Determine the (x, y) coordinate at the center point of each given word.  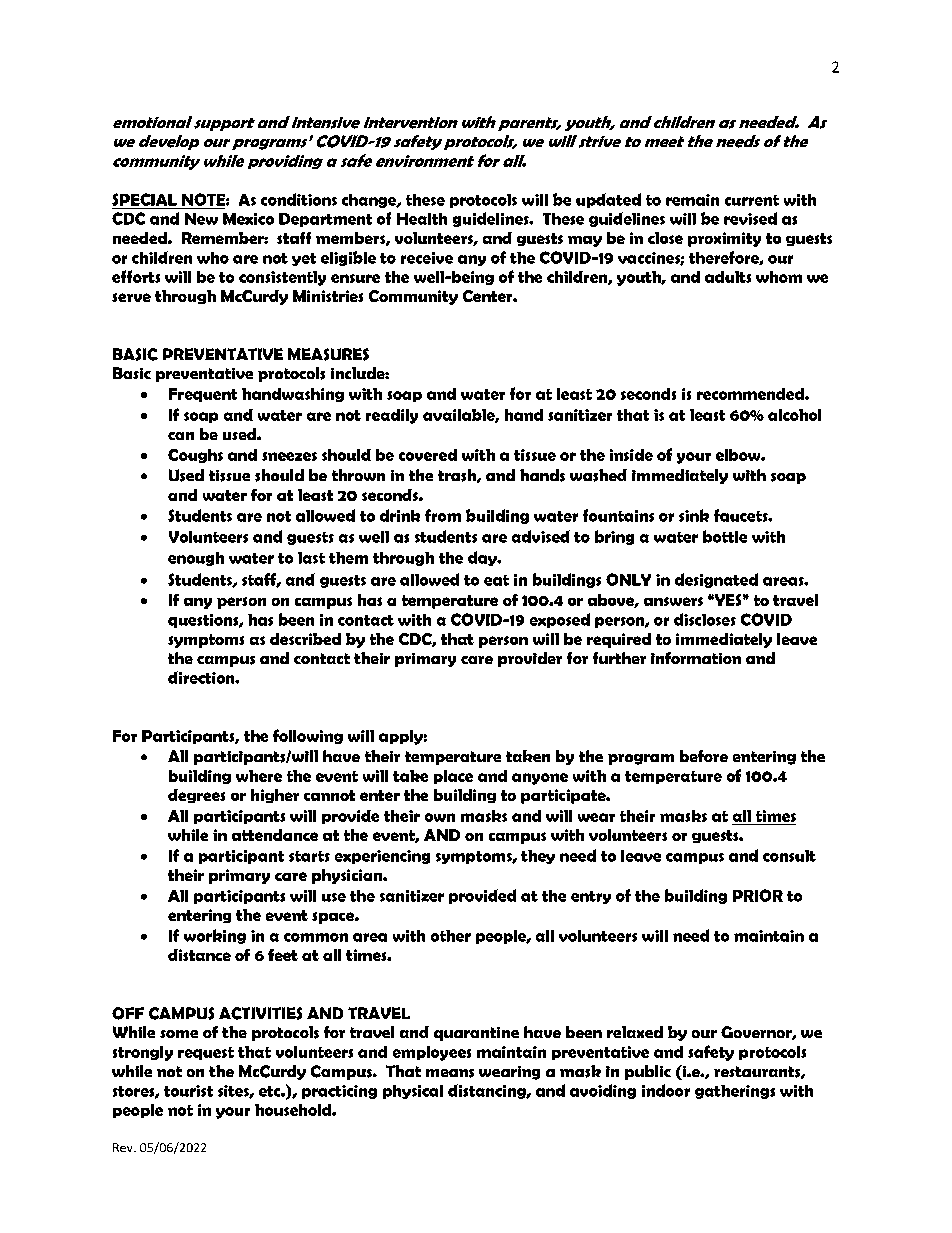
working (215, 936)
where (259, 776)
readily (392, 416)
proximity (724, 239)
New (201, 219)
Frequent (203, 395)
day (483, 558)
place (453, 777)
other (451, 936)
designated (716, 580)
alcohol (794, 415)
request (206, 1053)
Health (422, 219)
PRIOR (758, 895)
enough (196, 559)
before (704, 756)
